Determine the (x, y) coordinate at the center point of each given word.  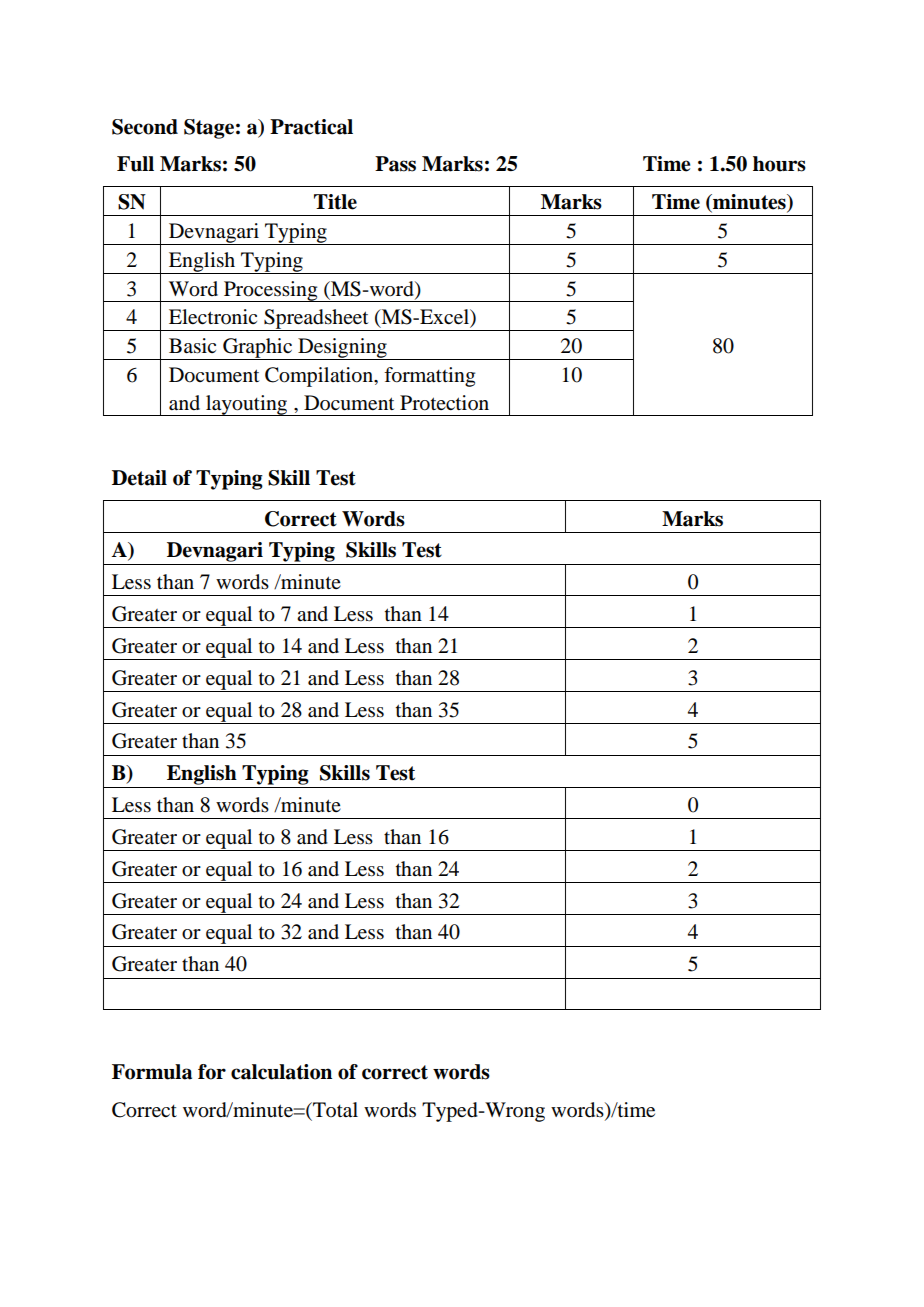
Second (145, 127)
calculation (281, 1072)
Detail (139, 478)
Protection (444, 403)
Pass (395, 164)
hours (779, 164)
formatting (429, 377)
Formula (152, 1072)
